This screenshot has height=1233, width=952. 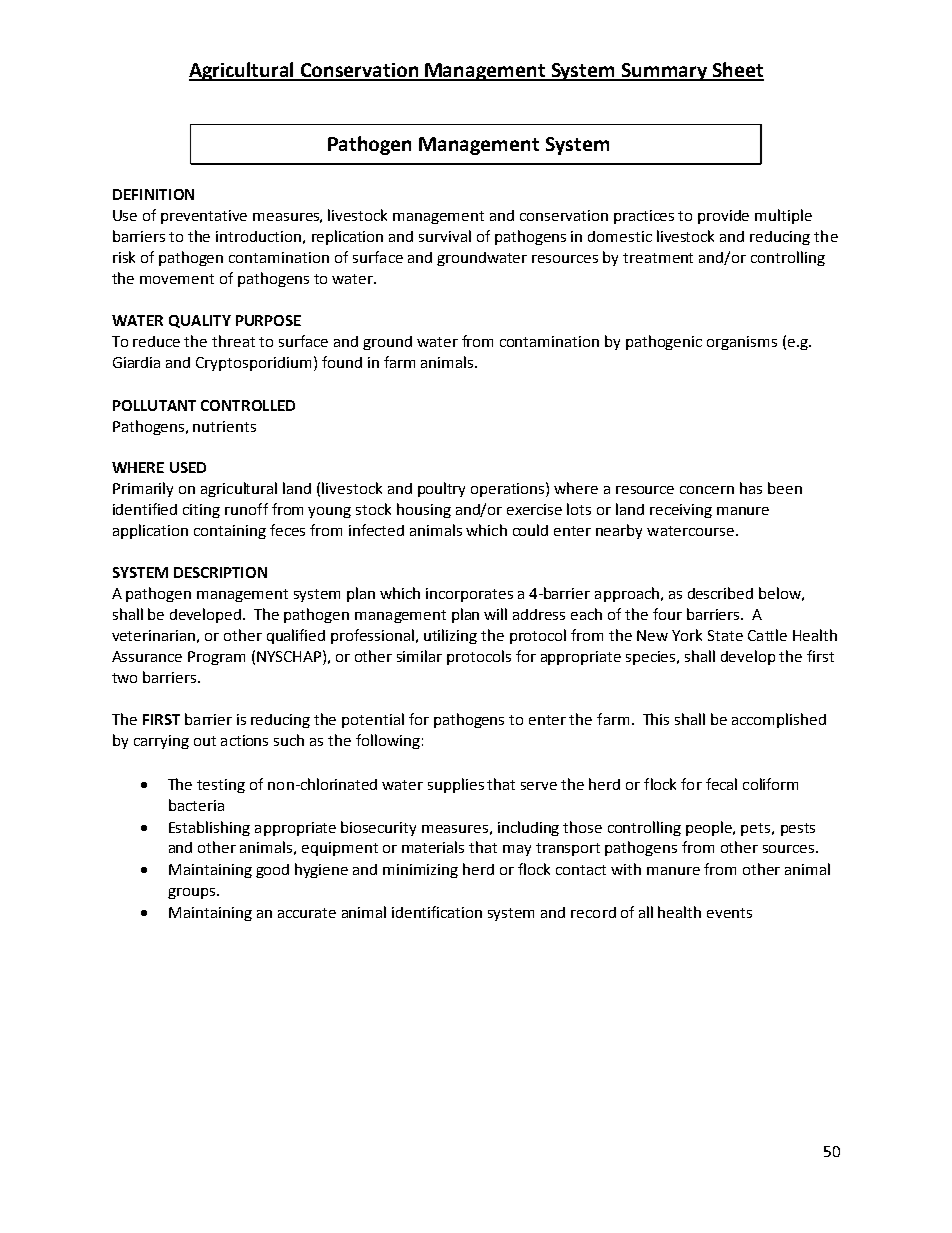 I want to click on groups, so click(x=193, y=893).
